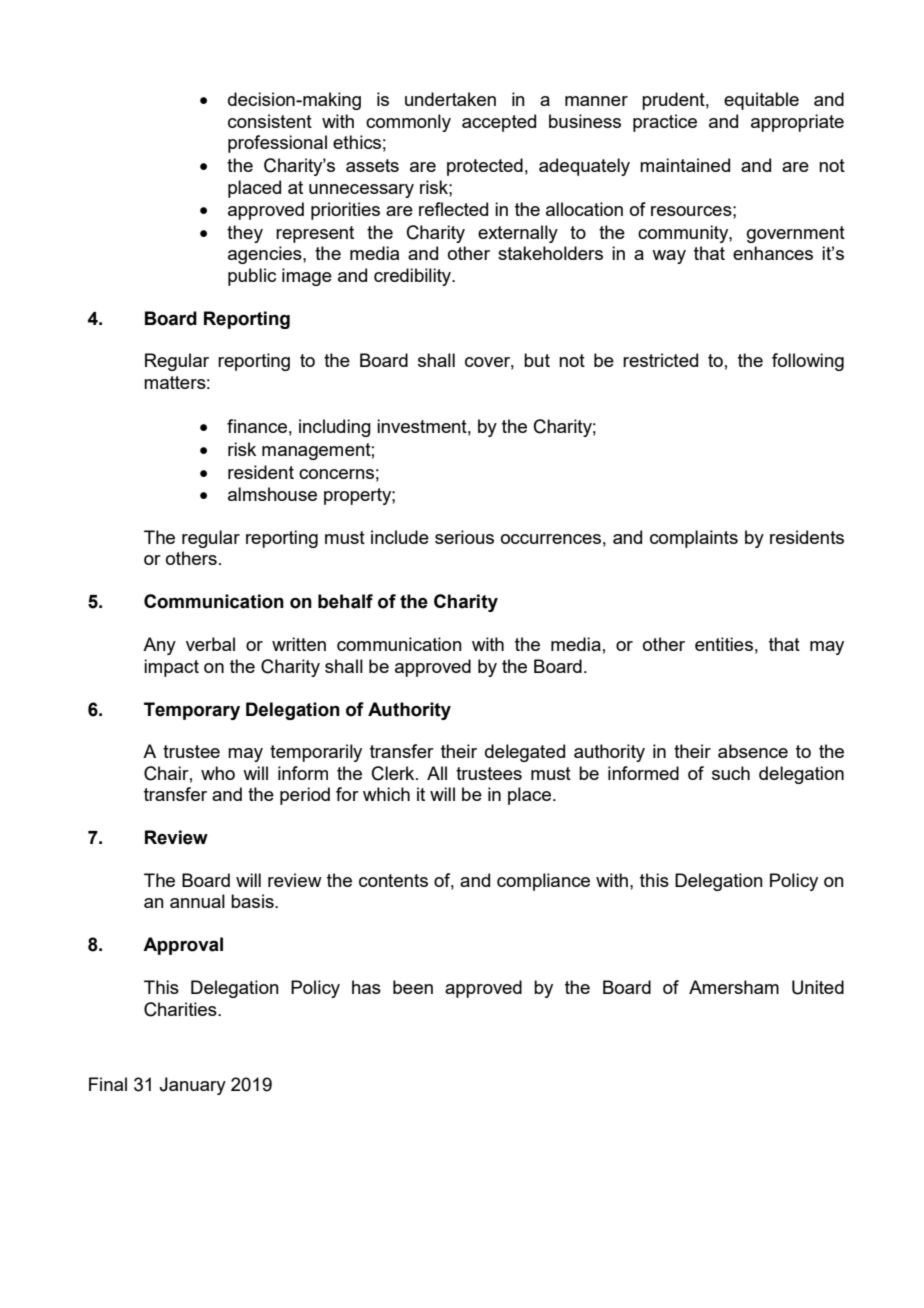  Describe the element at coordinates (499, 123) in the screenshot. I see `accepted` at that location.
